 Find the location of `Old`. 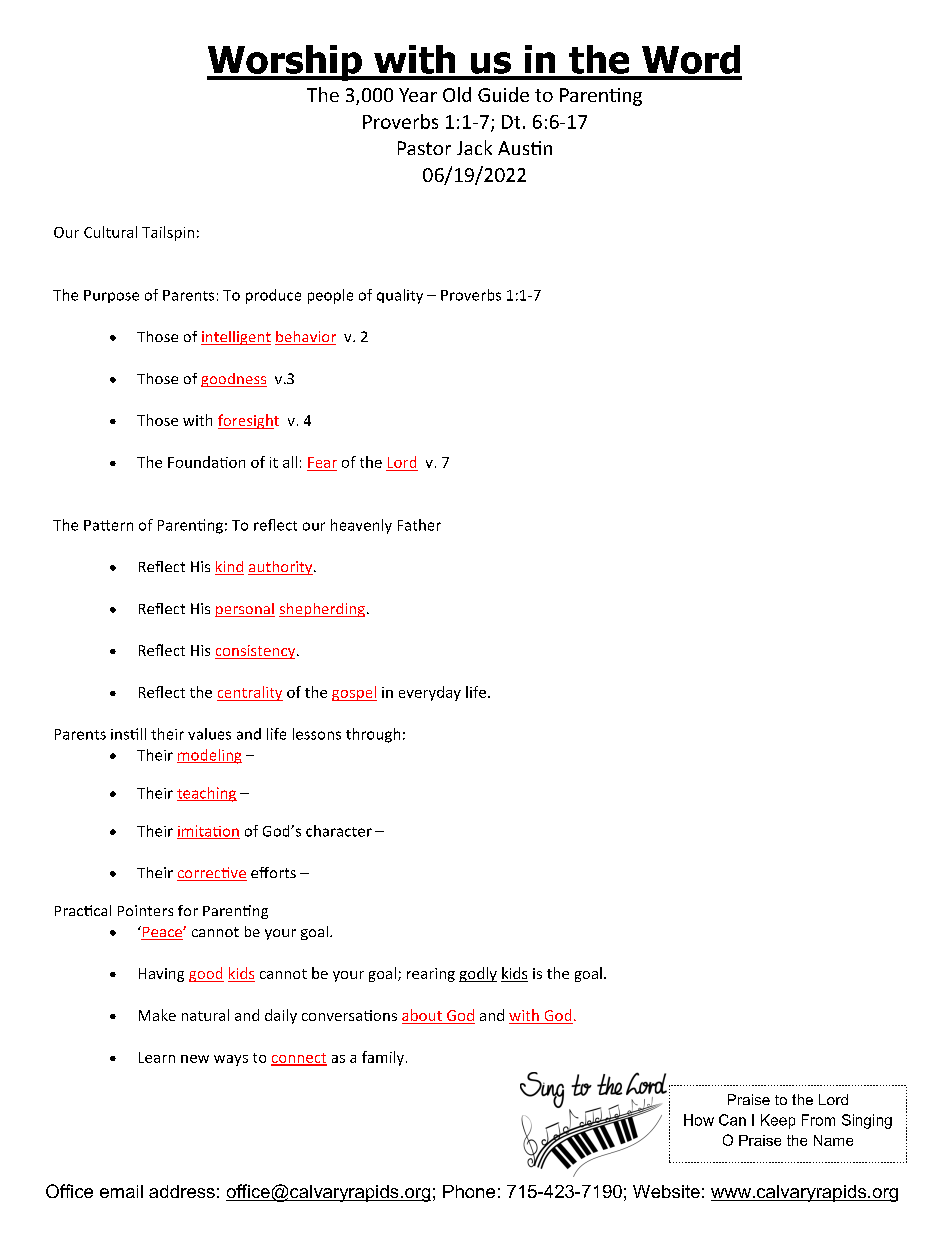

Old is located at coordinates (457, 94).
